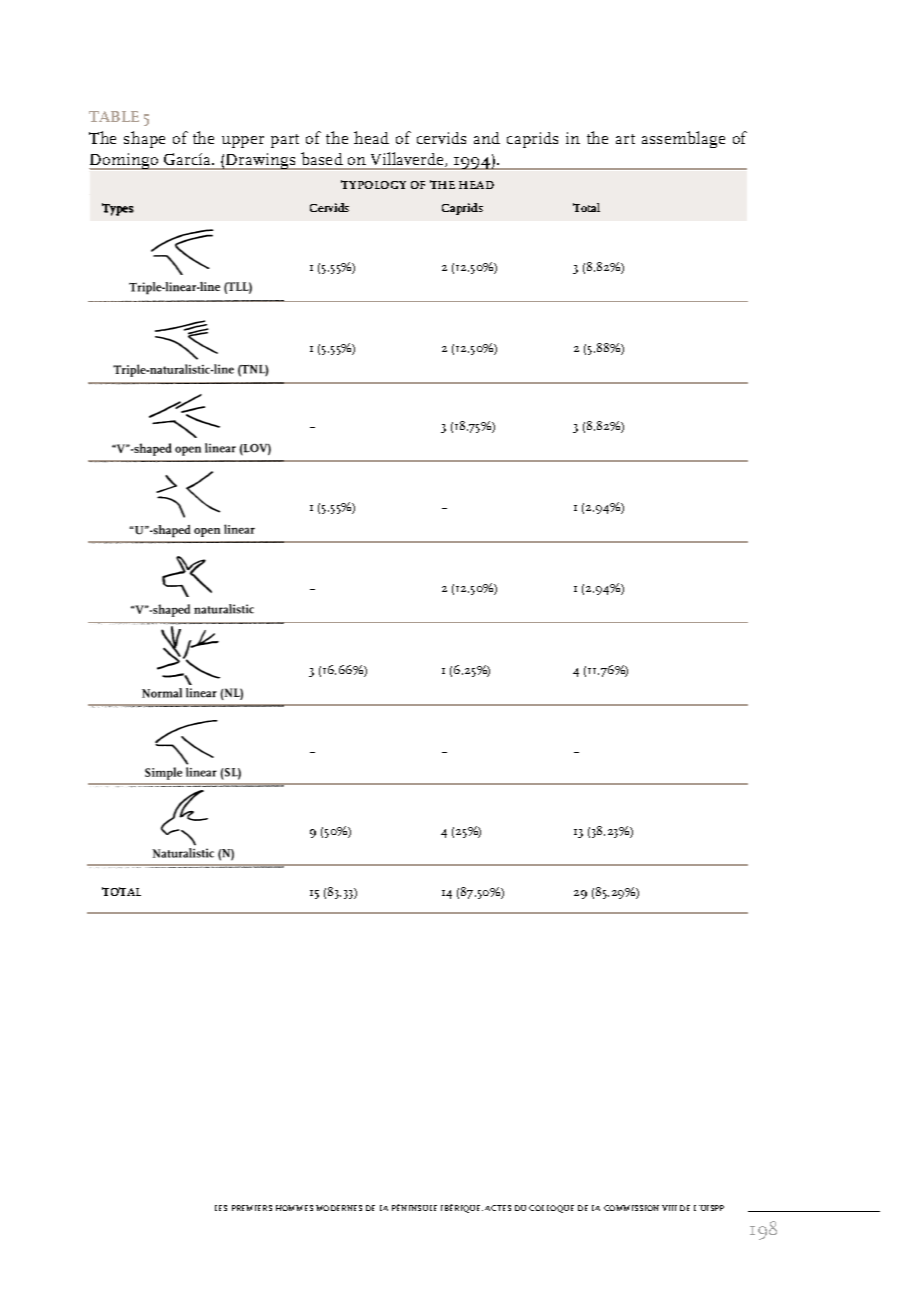 The height and width of the document is (1307, 924). What do you see at coordinates (487, 138) in the document?
I see `and` at bounding box center [487, 138].
